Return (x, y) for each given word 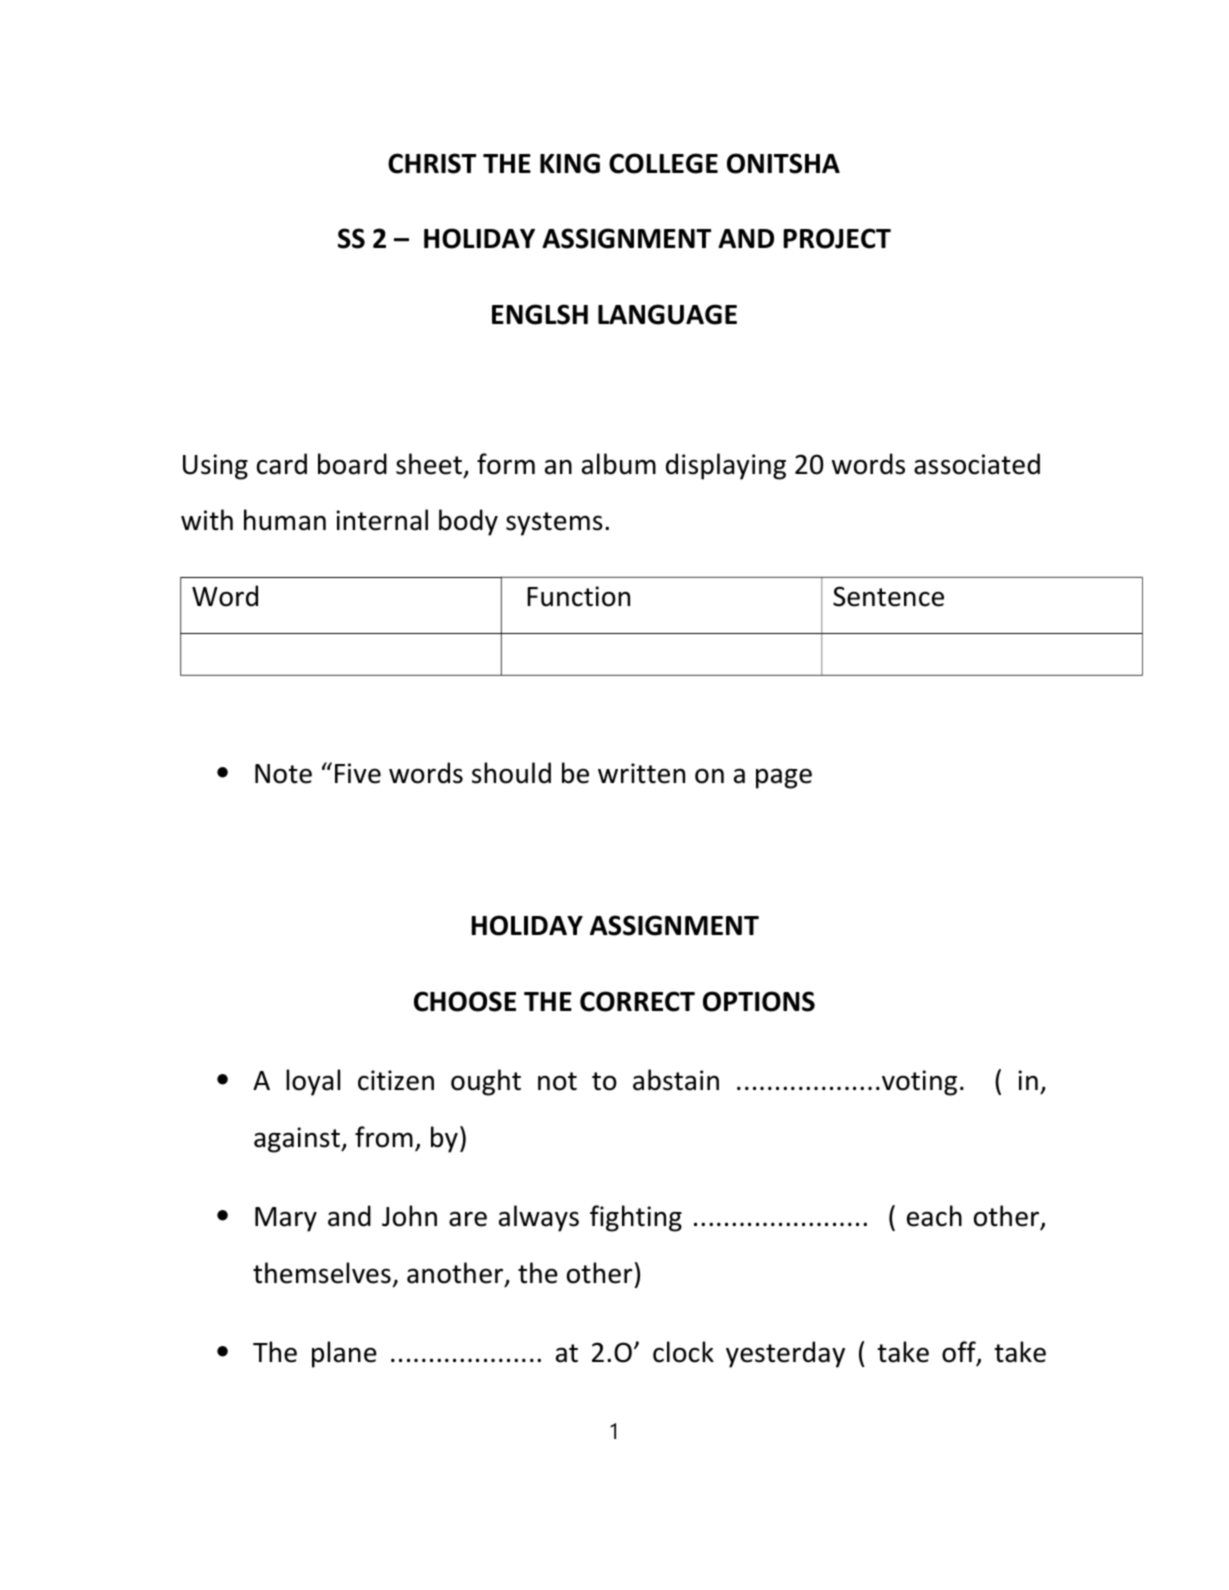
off (960, 1353)
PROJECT (837, 238)
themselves (322, 1273)
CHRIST (432, 163)
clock (683, 1352)
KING (570, 163)
